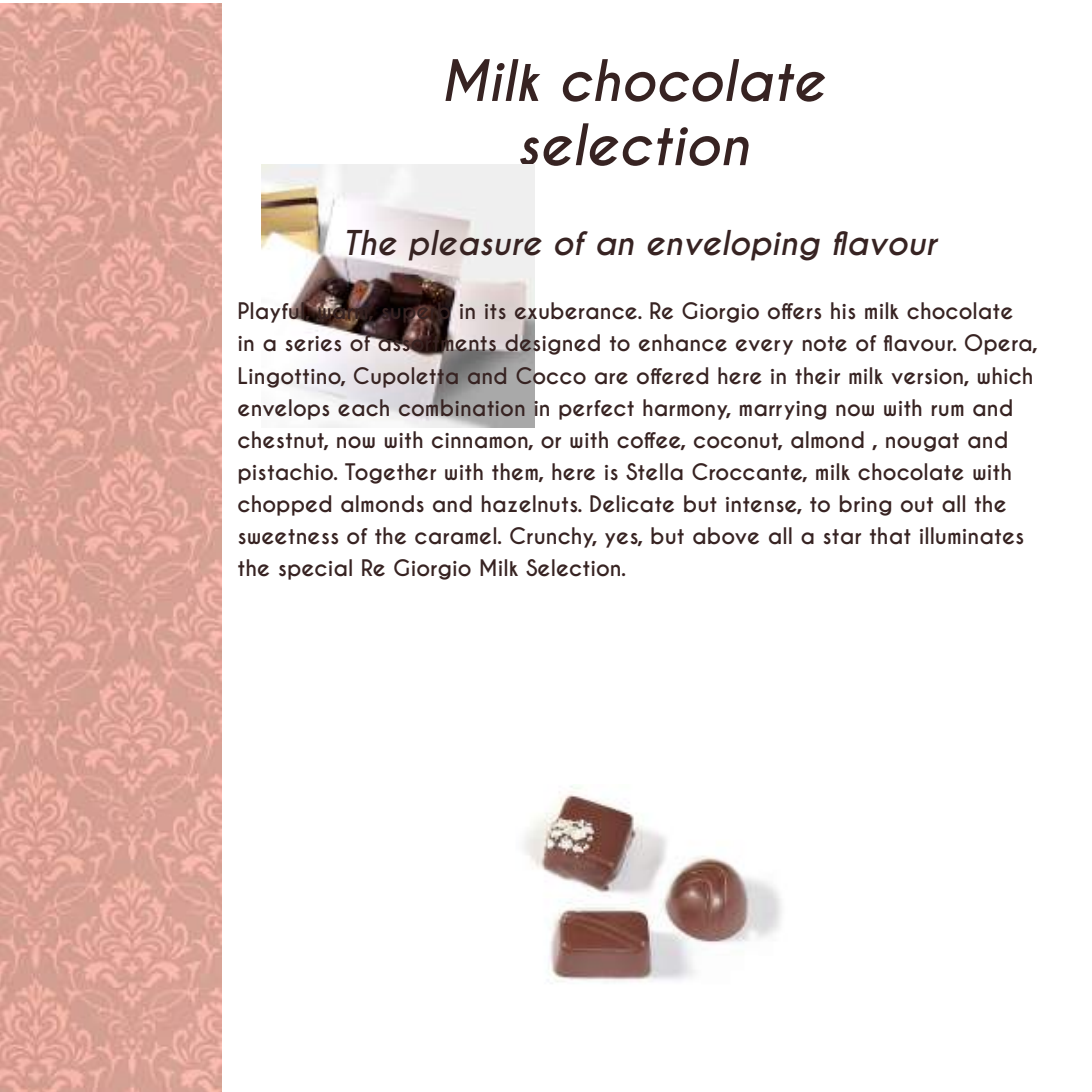 Image resolution: width=1092 pixels, height=1092 pixels. What do you see at coordinates (922, 442) in the image?
I see `nougat` at bounding box center [922, 442].
